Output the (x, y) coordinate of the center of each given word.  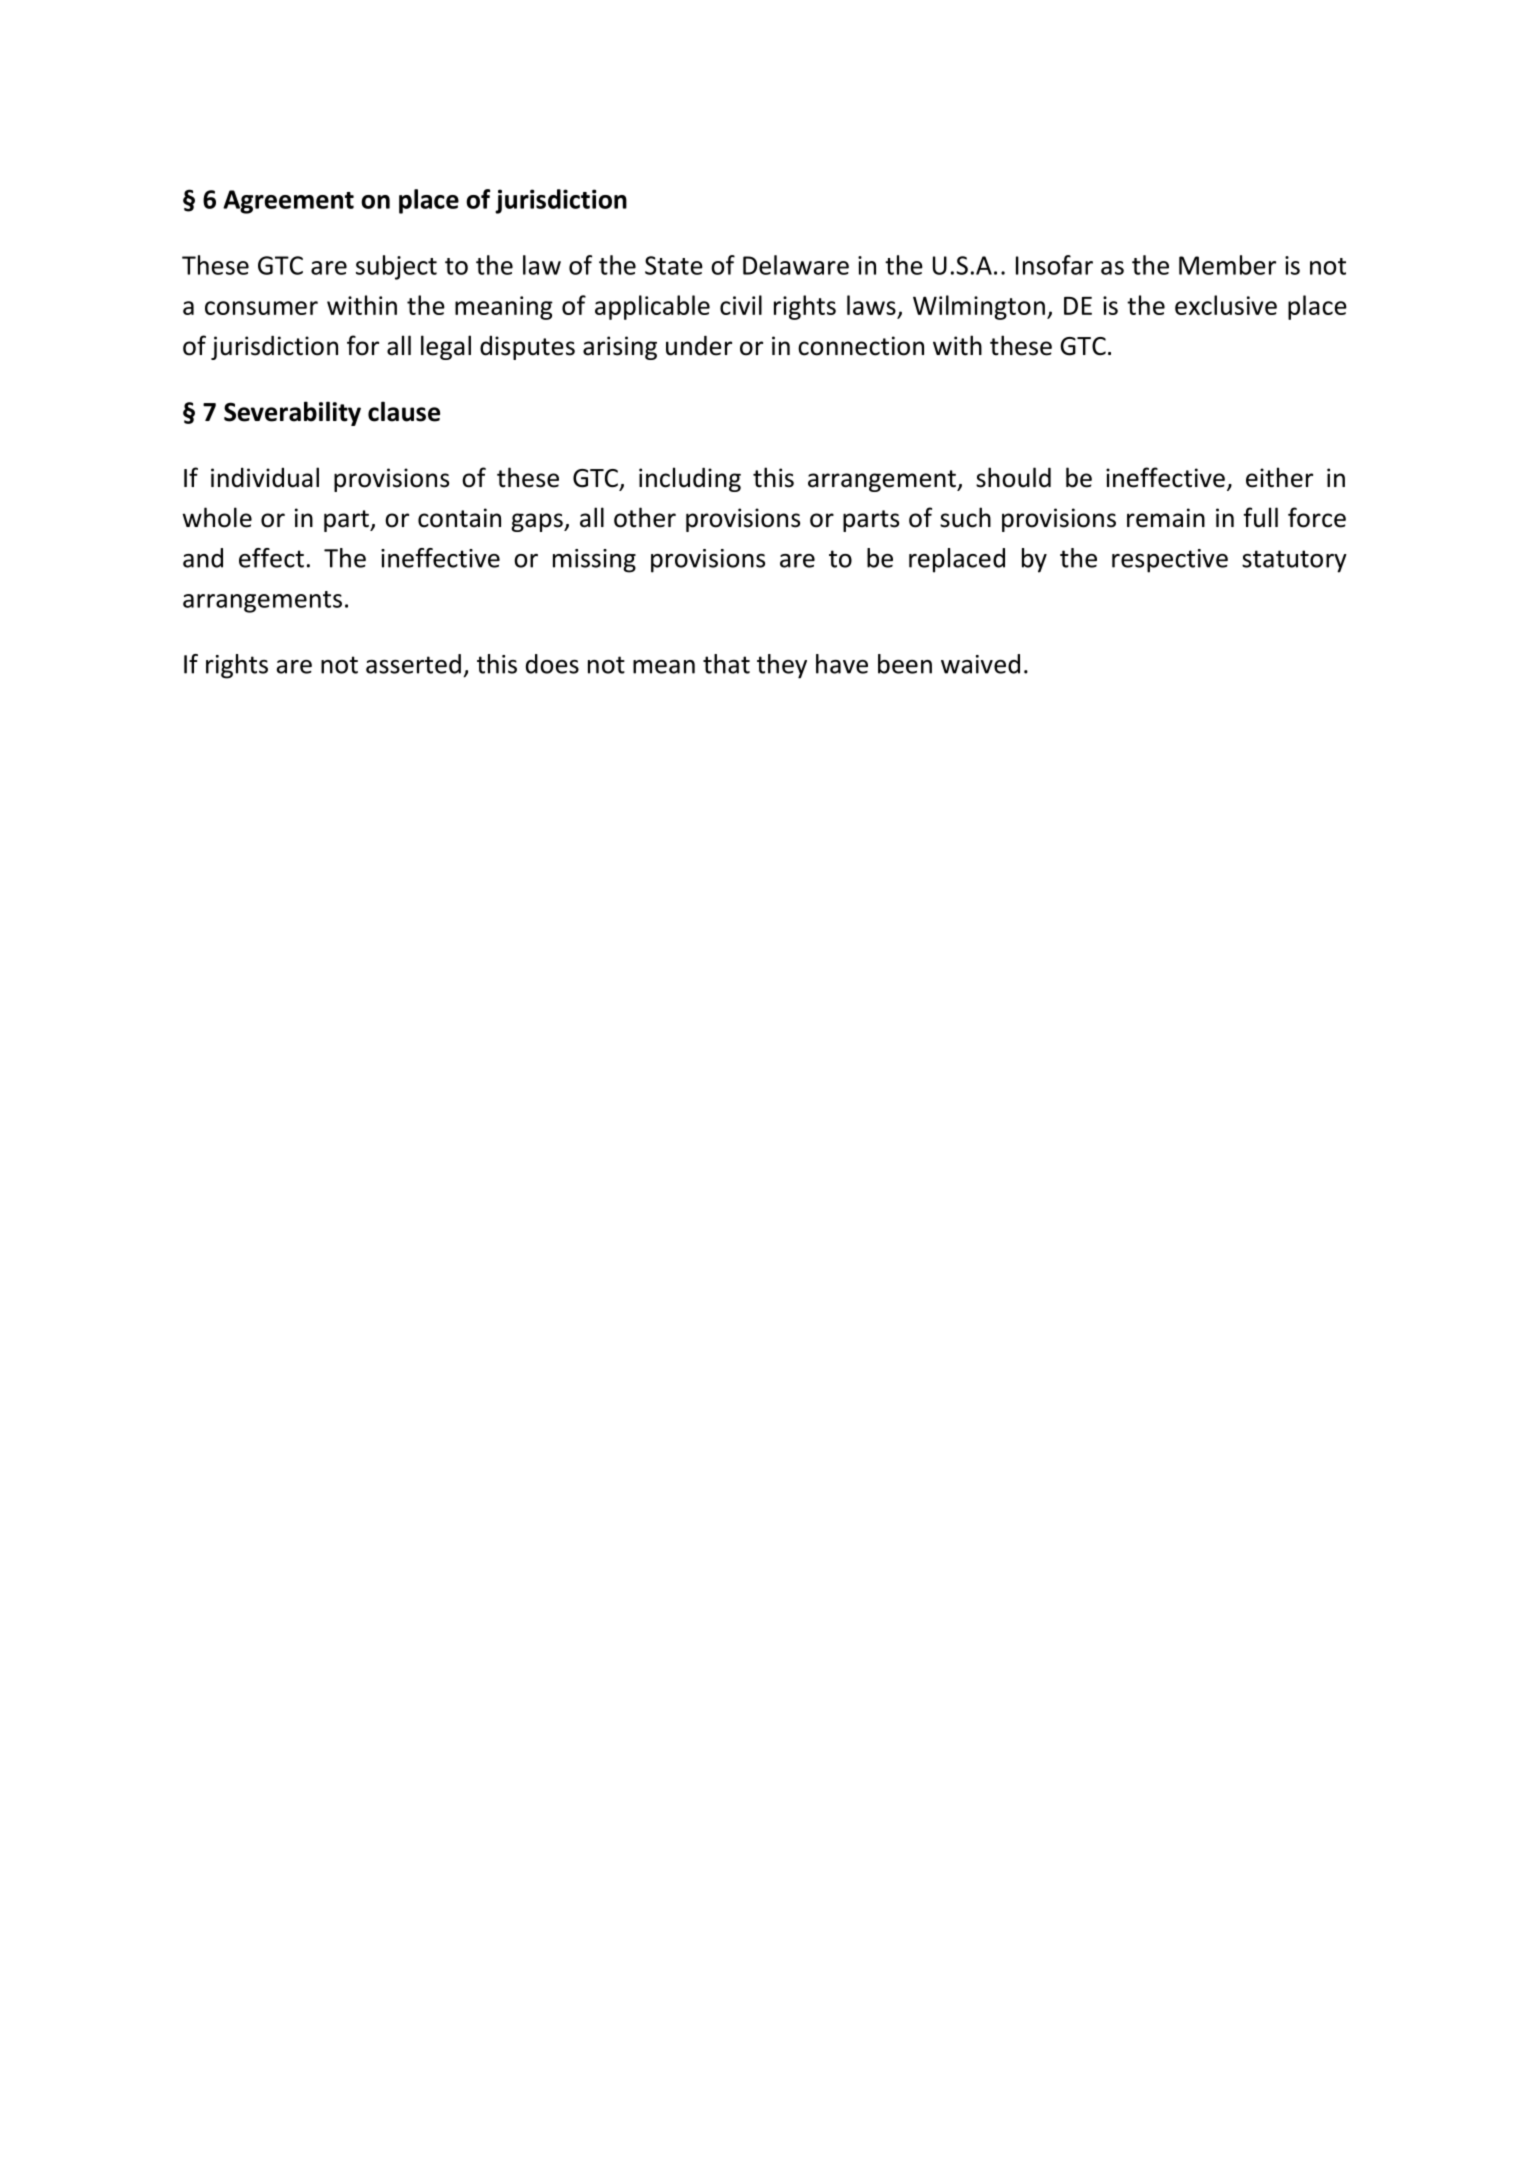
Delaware (796, 265)
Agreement (288, 202)
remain (1166, 518)
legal (446, 347)
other (645, 517)
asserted (413, 664)
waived (980, 664)
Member (1227, 265)
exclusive (1226, 305)
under (699, 345)
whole (217, 517)
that (726, 664)
